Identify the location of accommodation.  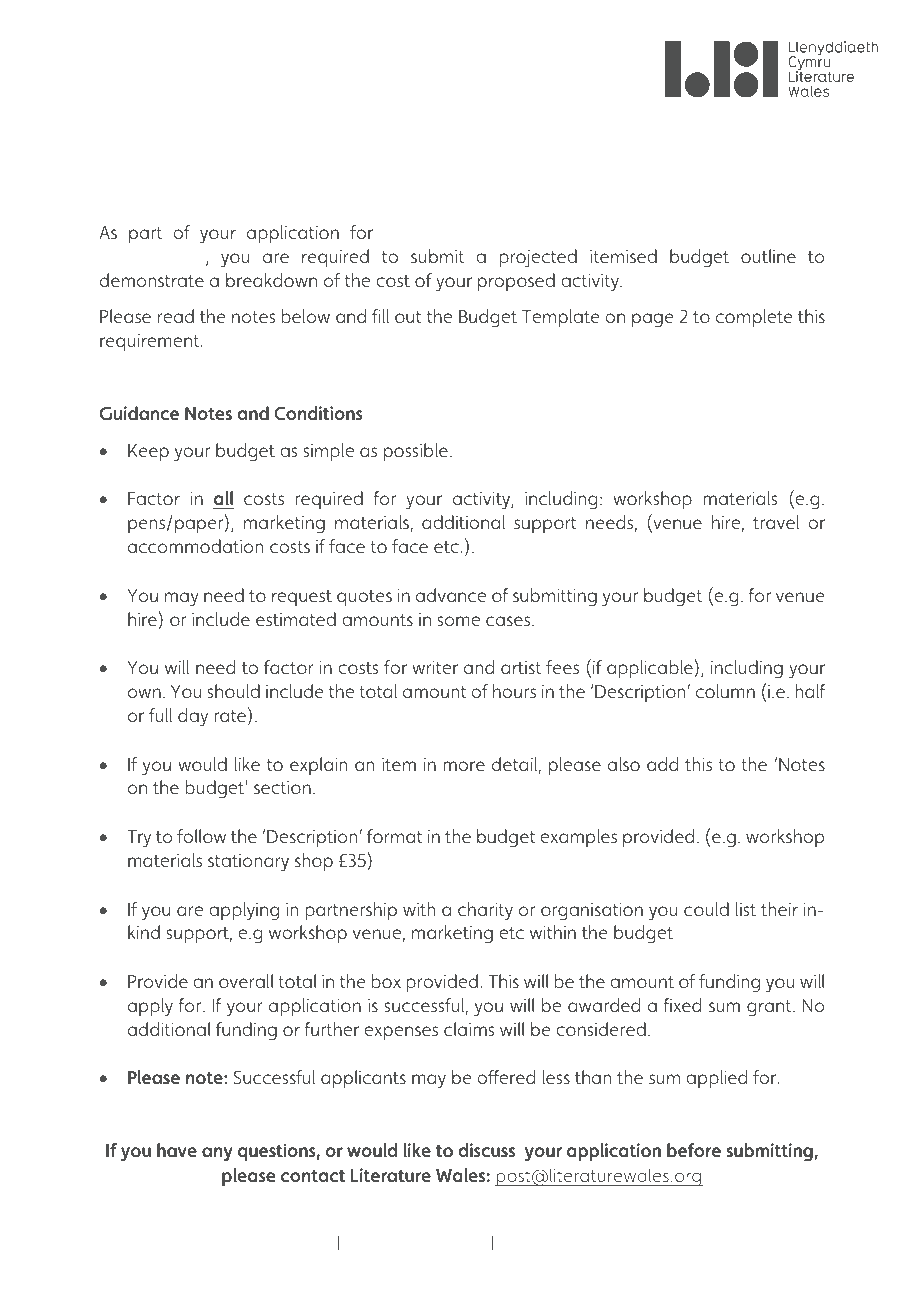
(195, 546).
